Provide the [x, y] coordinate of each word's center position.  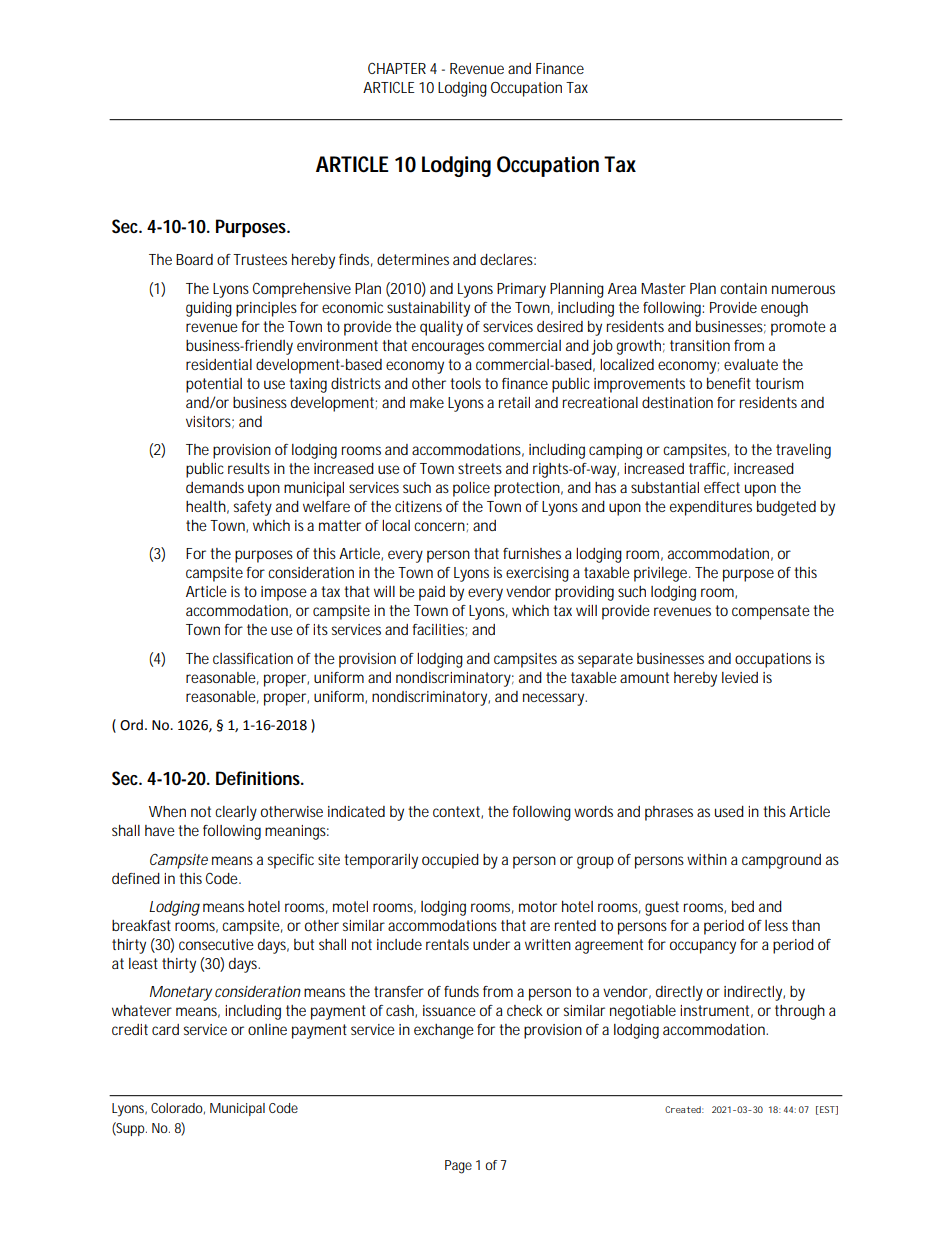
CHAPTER [397, 68]
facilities [440, 630]
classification [253, 658]
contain [743, 288]
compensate [771, 612]
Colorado [178, 1109]
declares [508, 259]
